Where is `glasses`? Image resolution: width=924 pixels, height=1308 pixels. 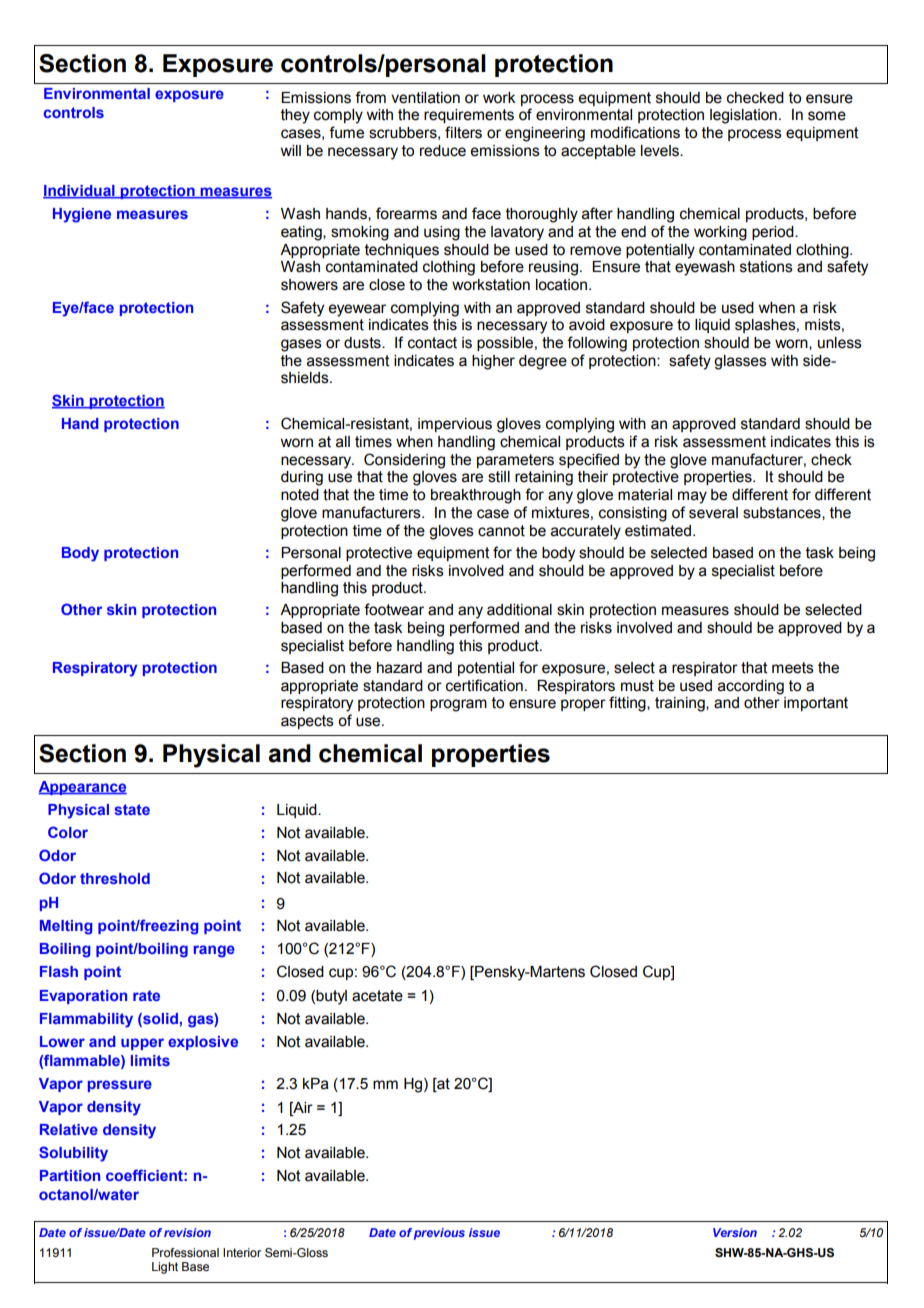 glasses is located at coordinates (740, 362).
